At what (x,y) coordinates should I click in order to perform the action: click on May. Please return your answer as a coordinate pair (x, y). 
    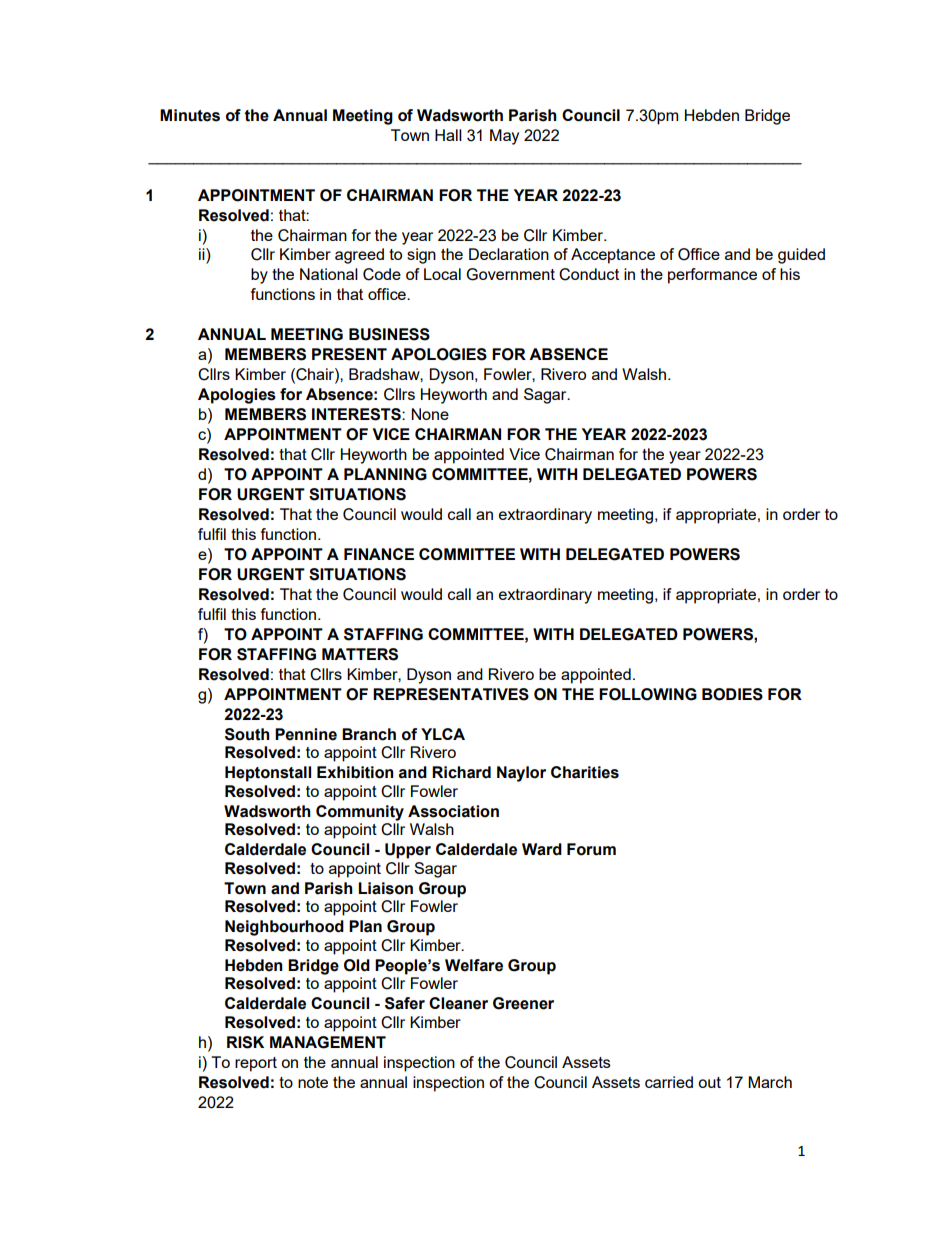
    Looking at the image, I should click on (504, 137).
